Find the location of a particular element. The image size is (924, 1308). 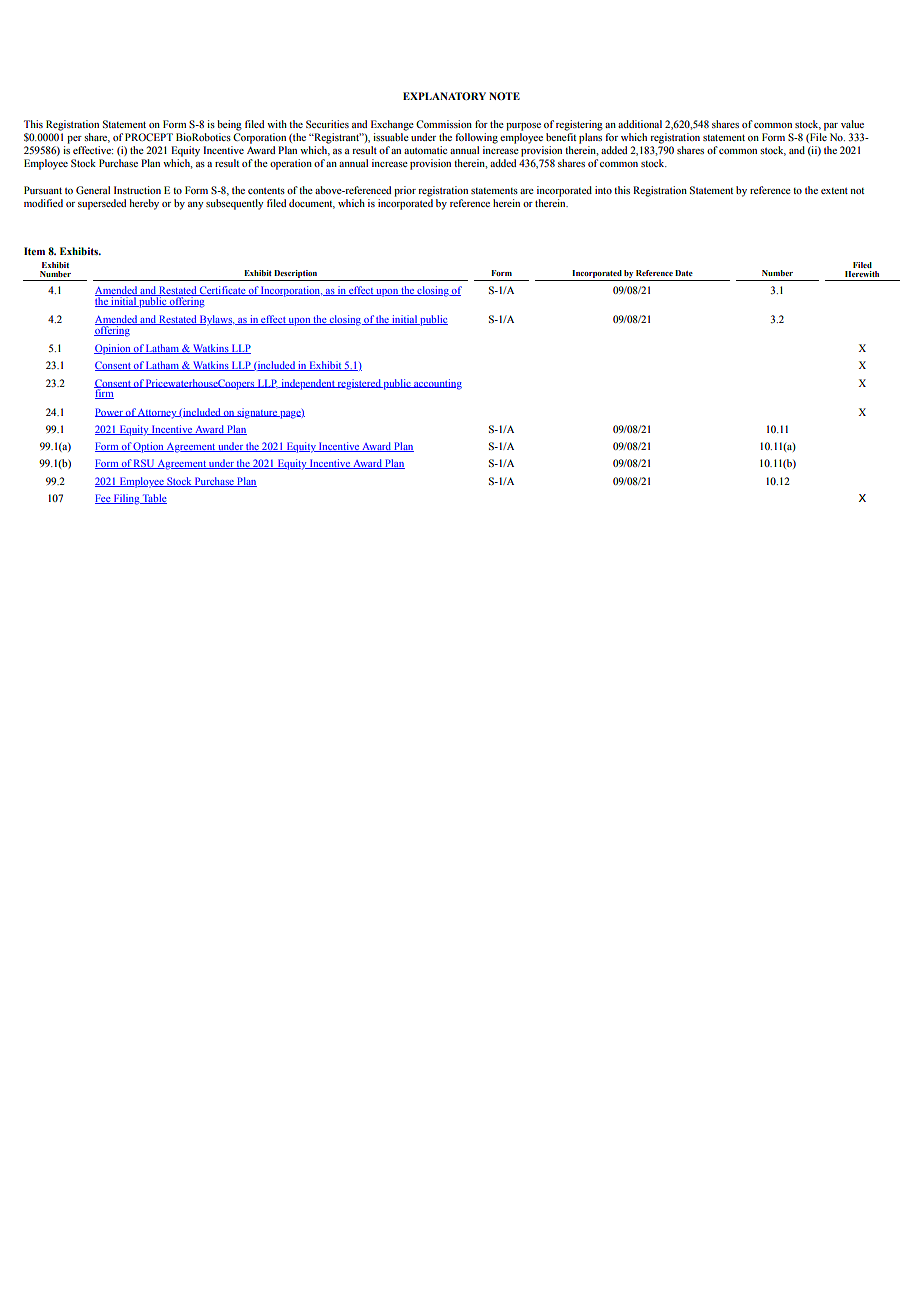

Date is located at coordinates (684, 273).
